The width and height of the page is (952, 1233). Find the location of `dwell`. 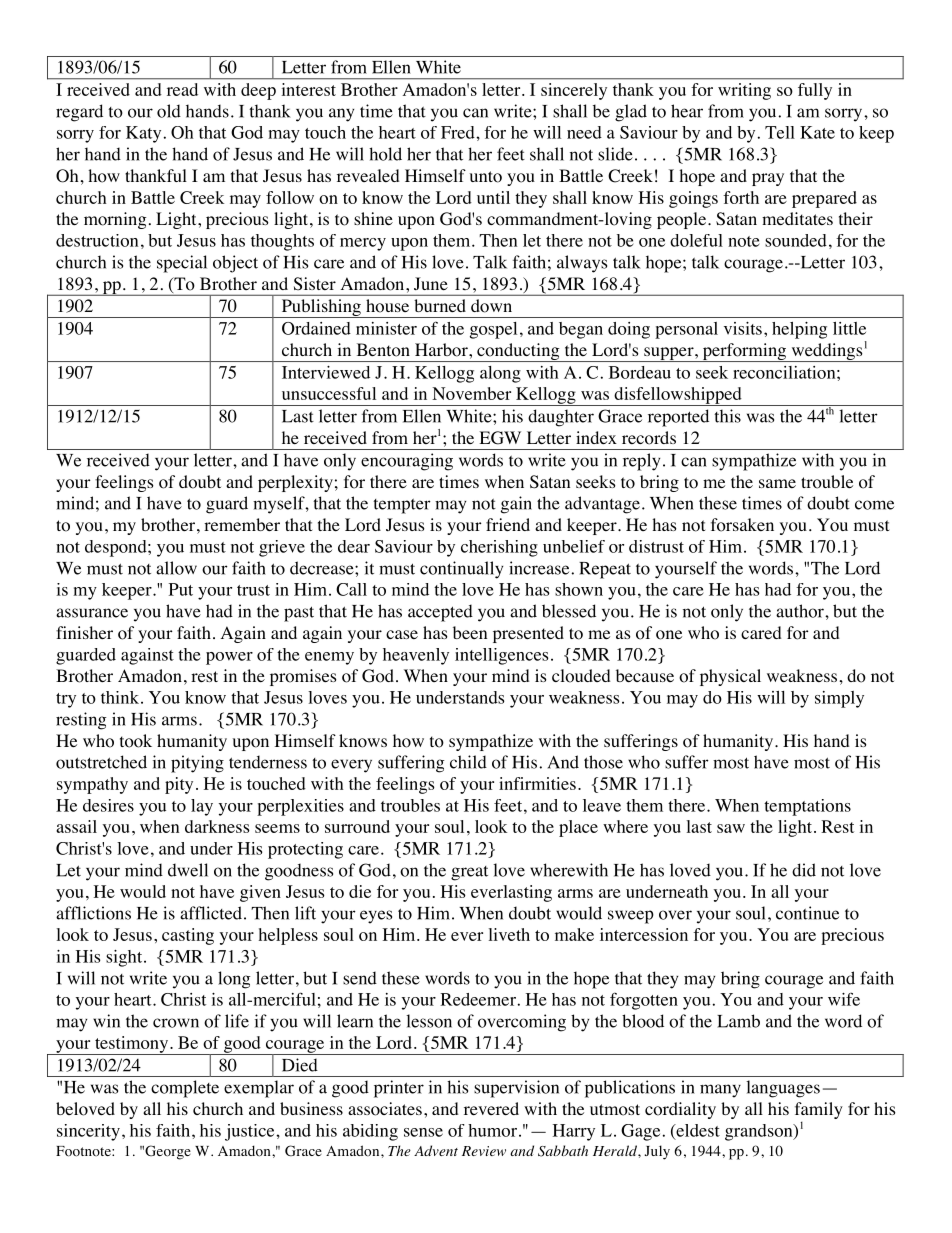

dwell is located at coordinates (188, 870).
